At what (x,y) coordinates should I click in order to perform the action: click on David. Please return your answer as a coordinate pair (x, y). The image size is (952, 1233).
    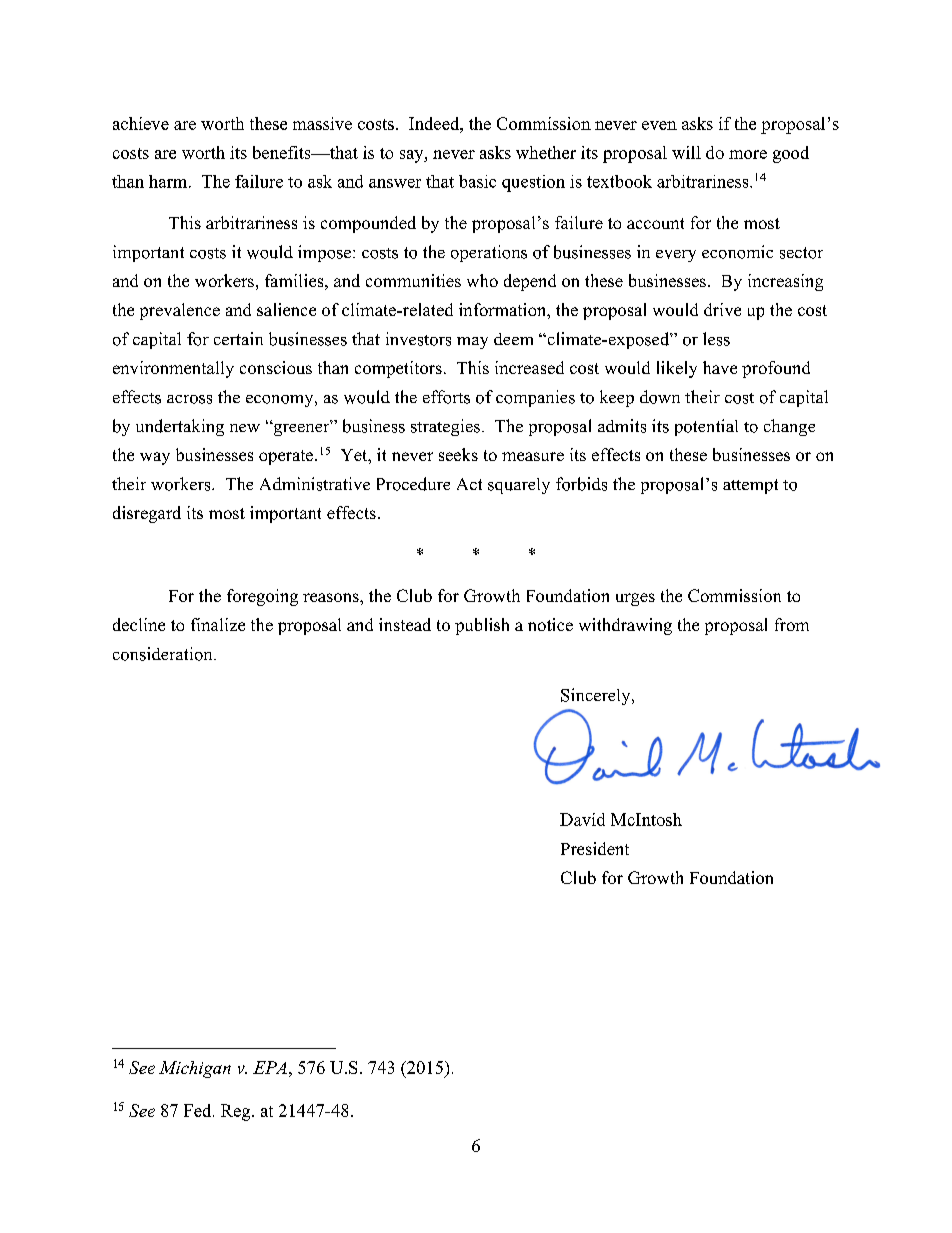
    Looking at the image, I should click on (582, 819).
